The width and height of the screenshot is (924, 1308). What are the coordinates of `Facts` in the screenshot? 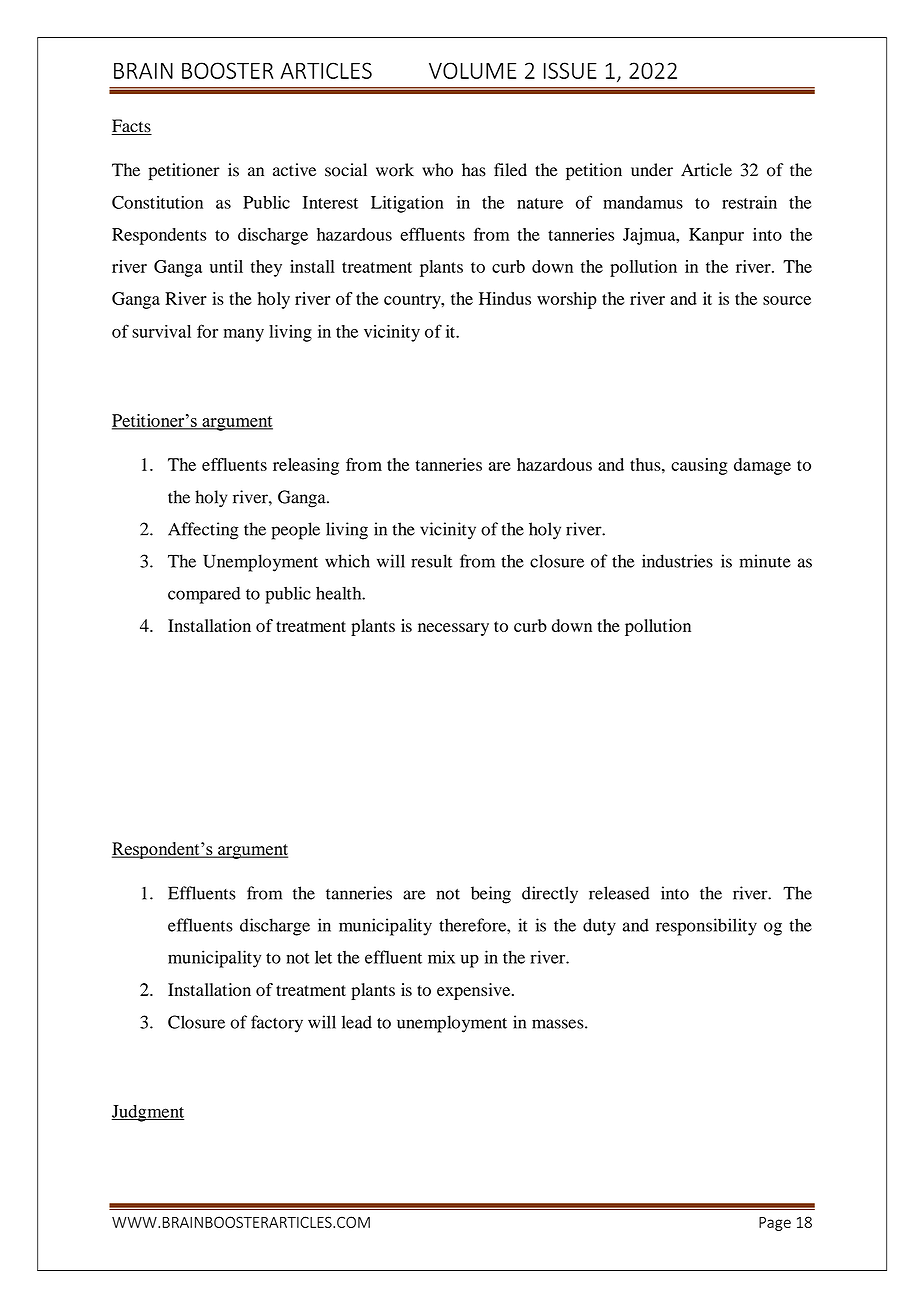 It's located at (132, 127).
